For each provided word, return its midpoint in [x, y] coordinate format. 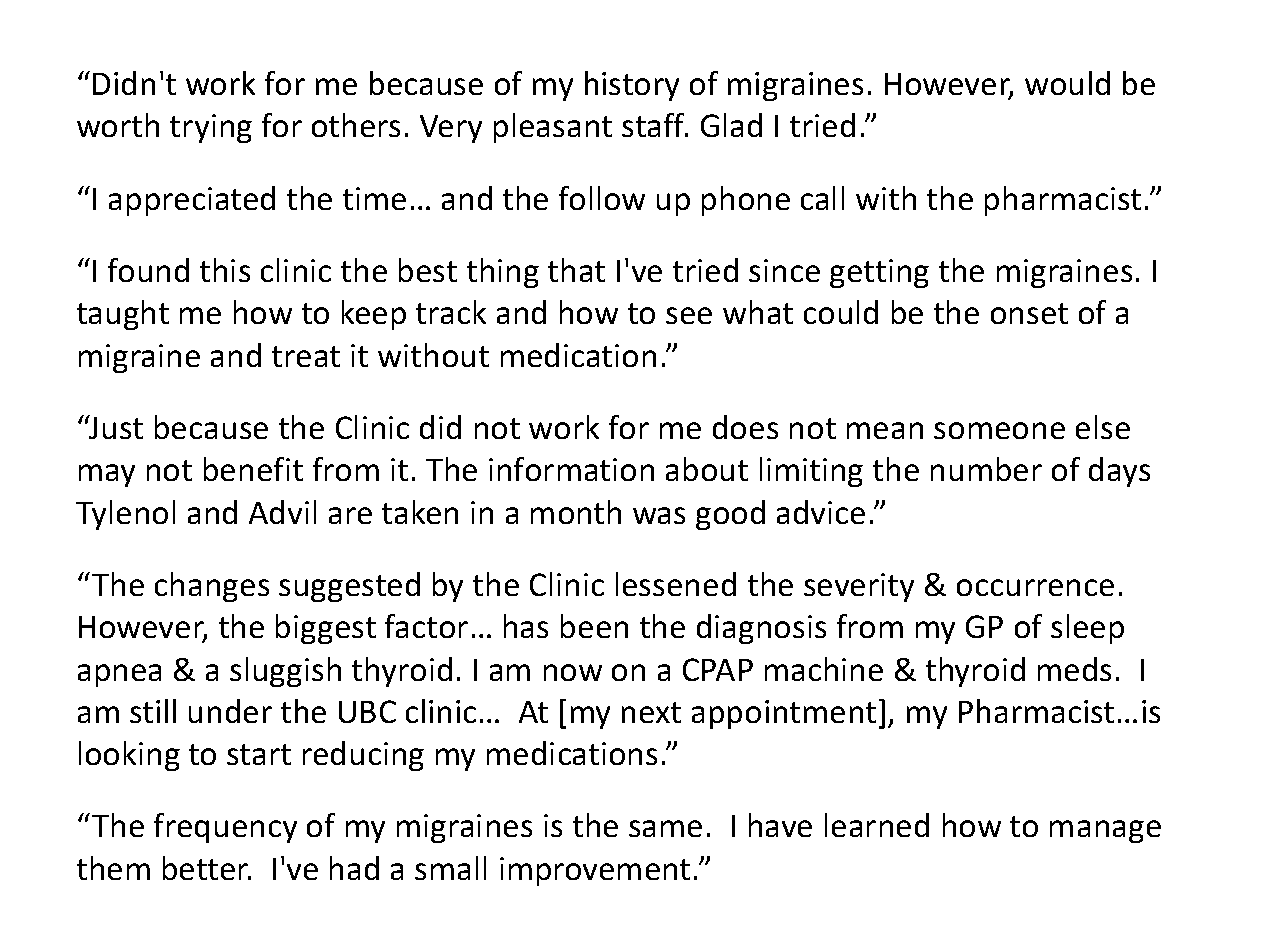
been [594, 626]
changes [212, 587]
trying [211, 128]
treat [306, 356]
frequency [225, 828]
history [632, 86]
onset [1029, 313]
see [689, 315]
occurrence [1035, 587]
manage [1105, 831]
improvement [595, 871]
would [1067, 83]
